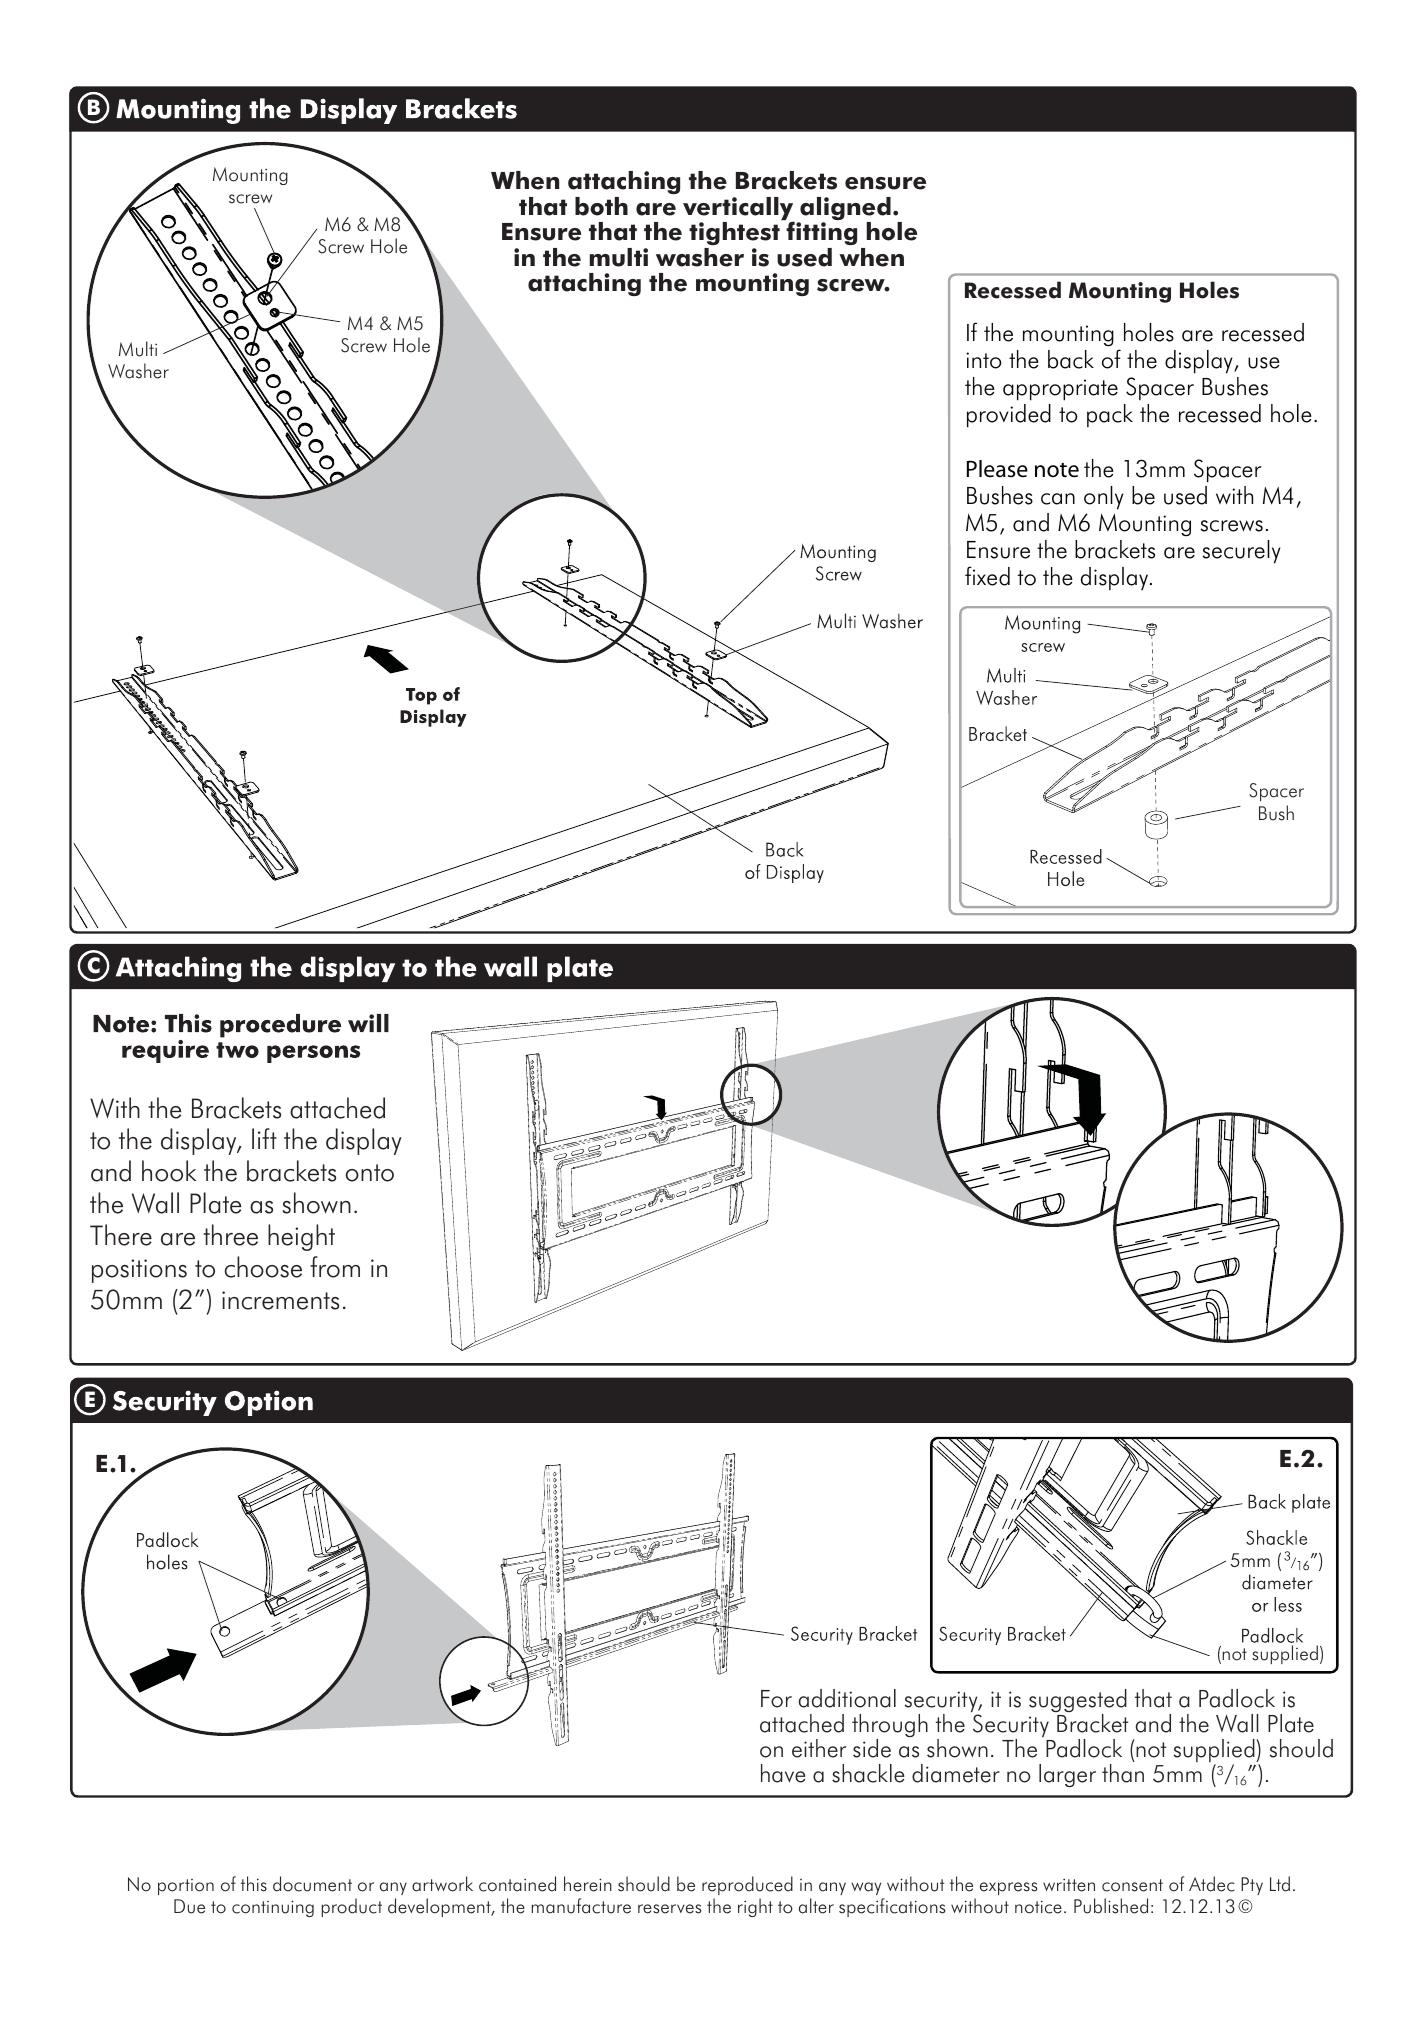 The image size is (1426, 2017). I want to click on this, so click(254, 1884).
